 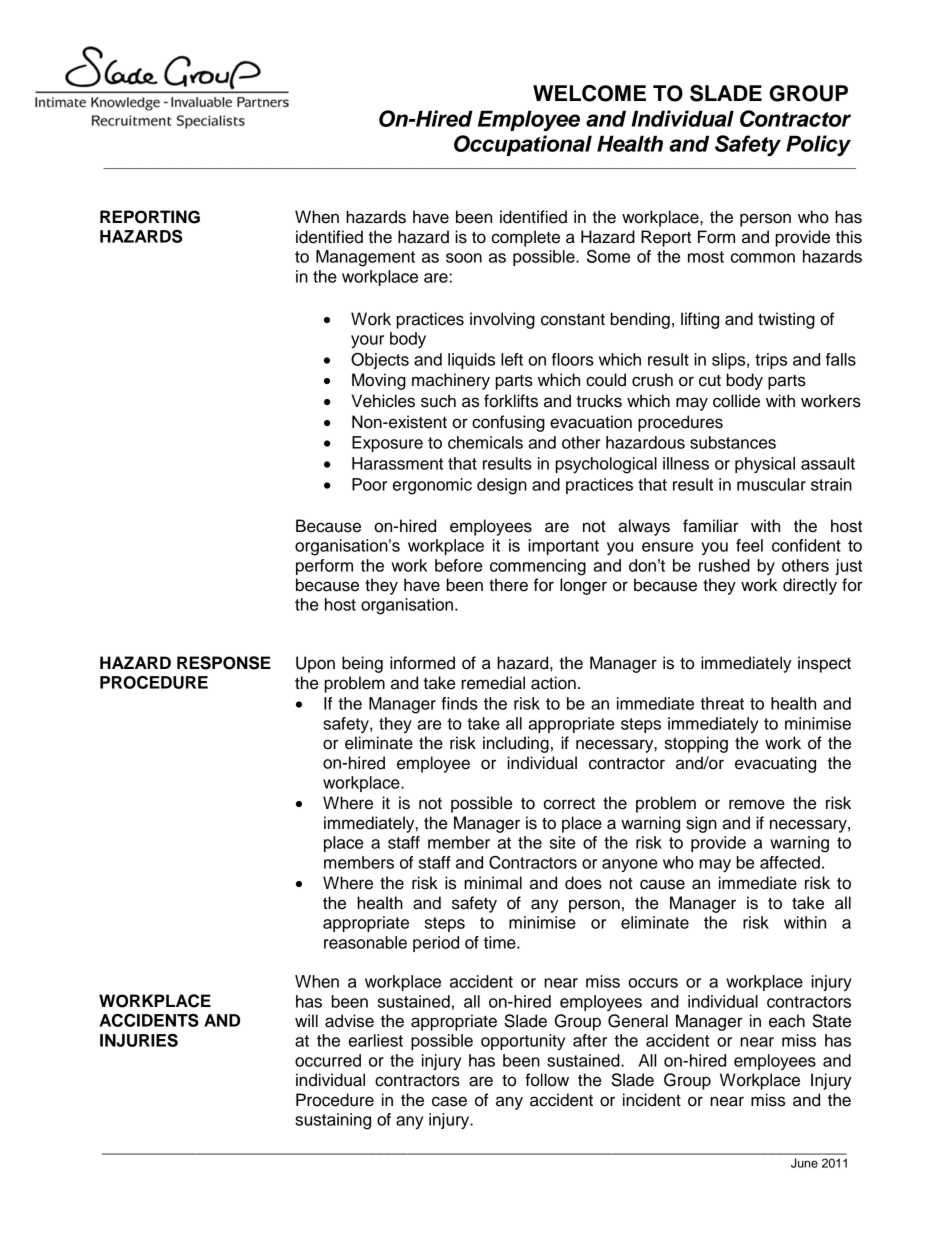 I want to click on involving, so click(x=502, y=320).
